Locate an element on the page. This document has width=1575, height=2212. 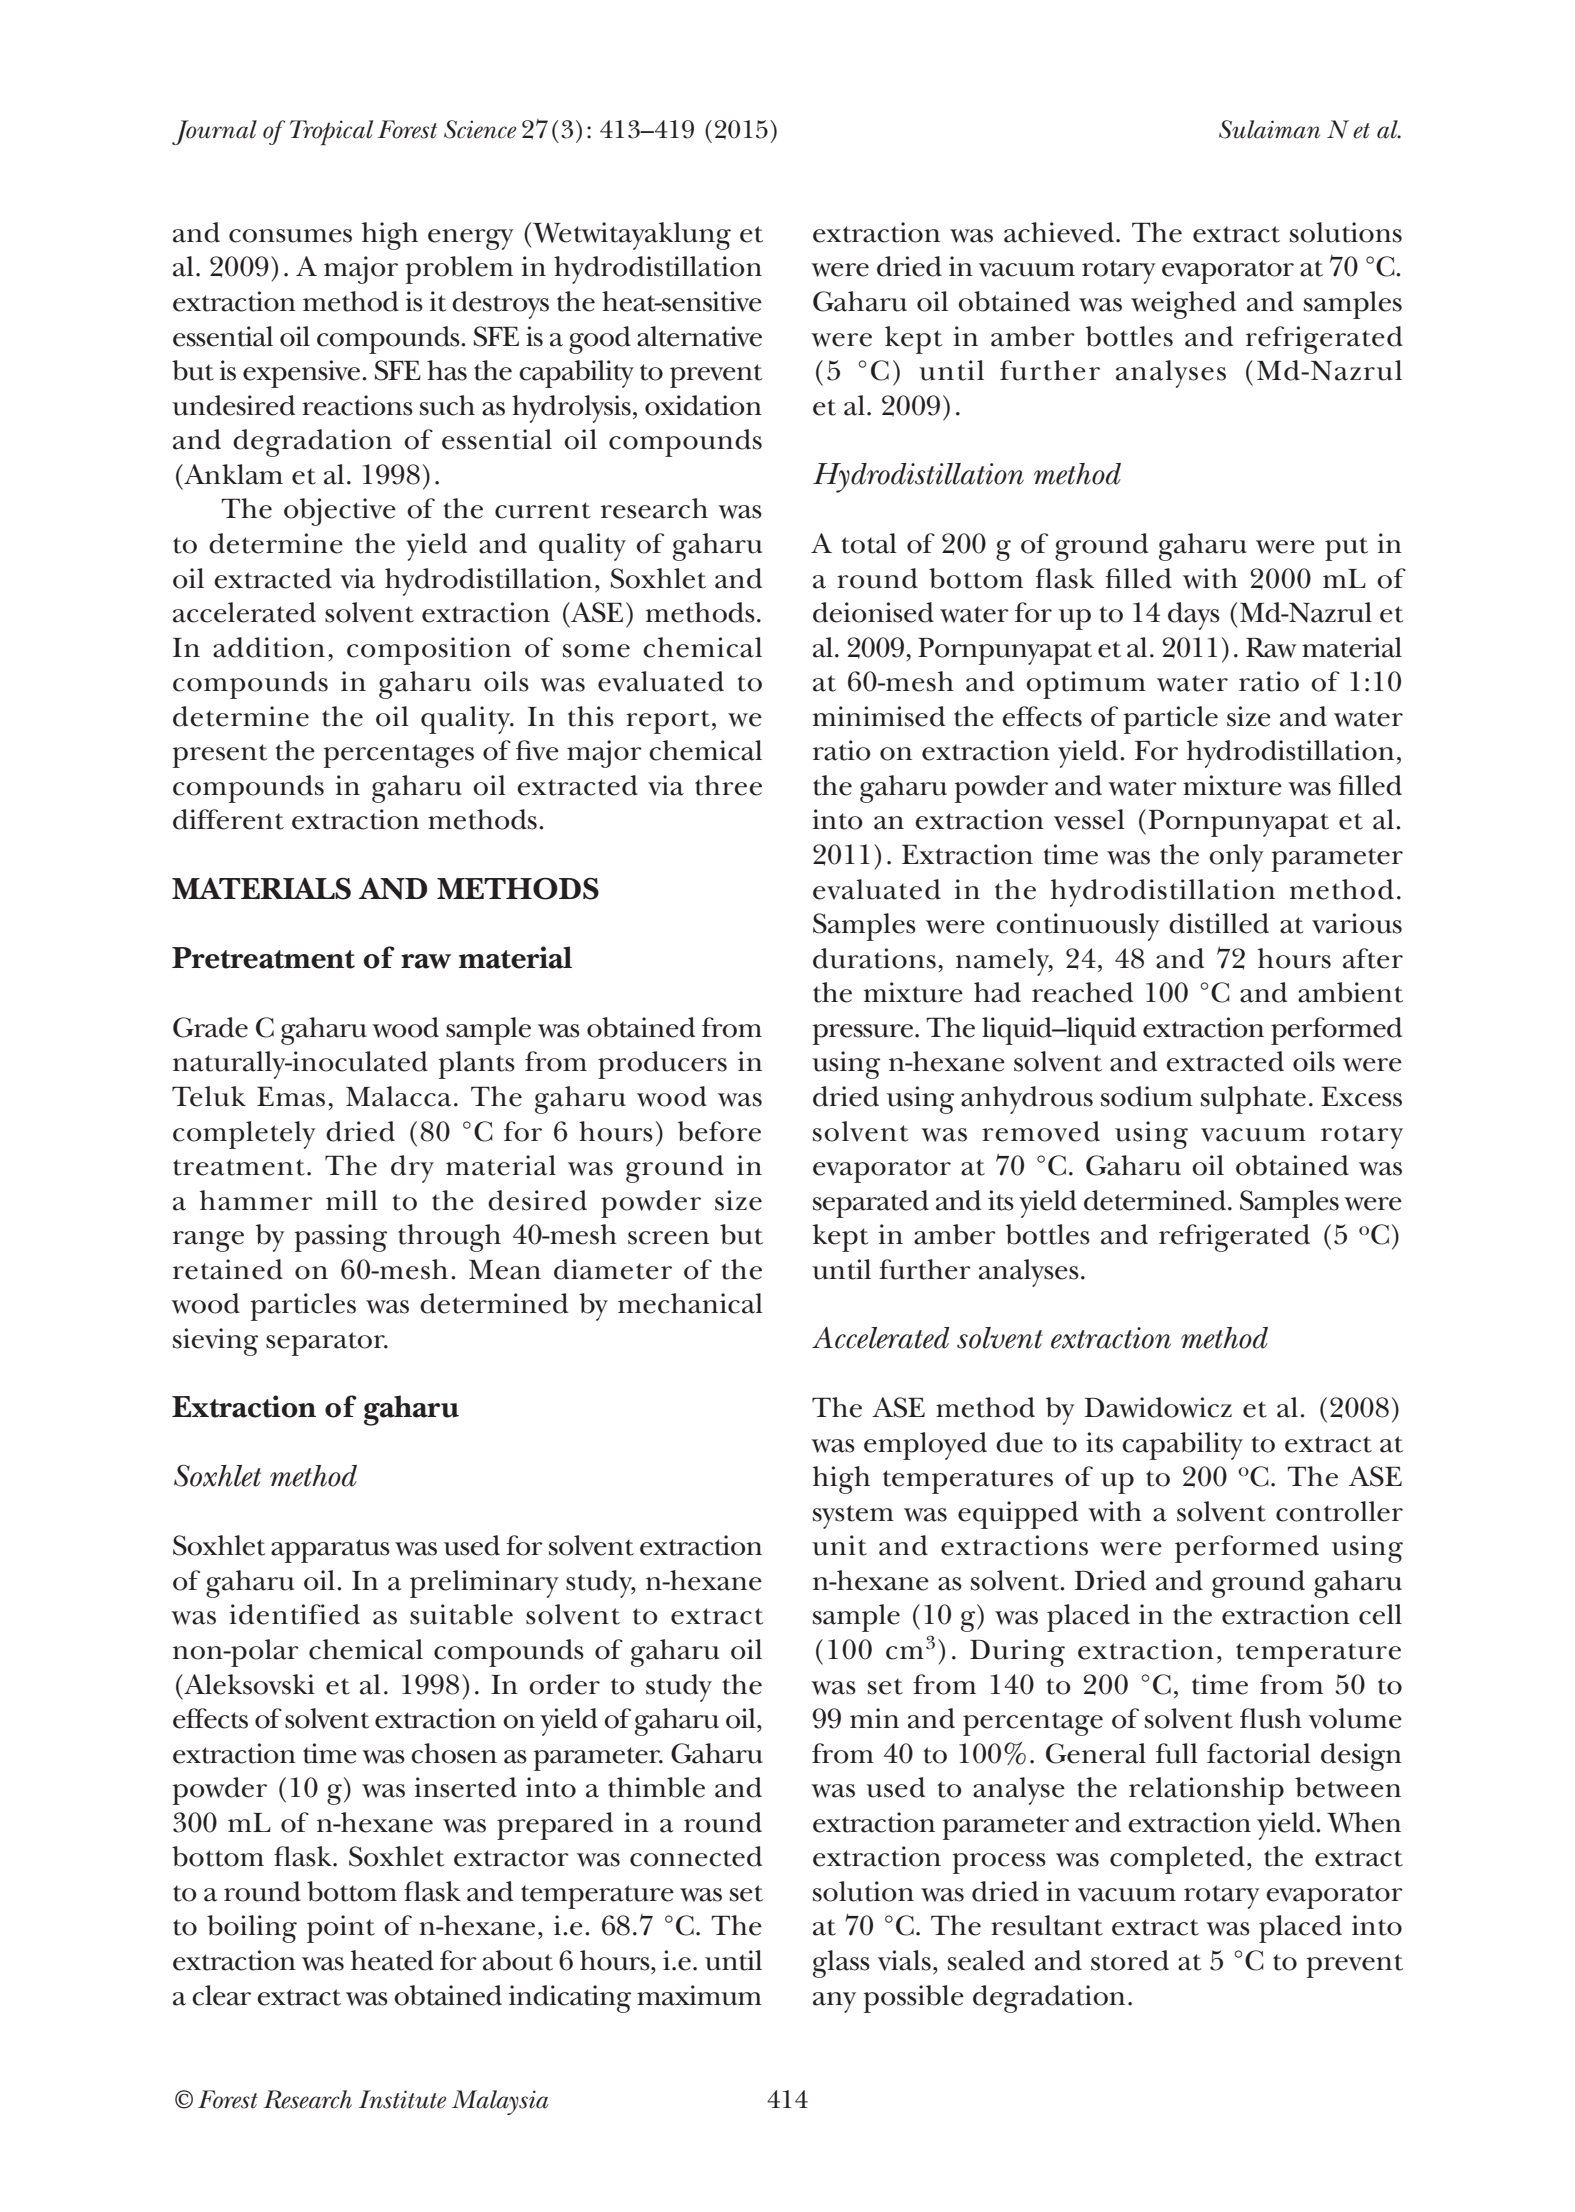
alternative is located at coordinates (699, 336).
